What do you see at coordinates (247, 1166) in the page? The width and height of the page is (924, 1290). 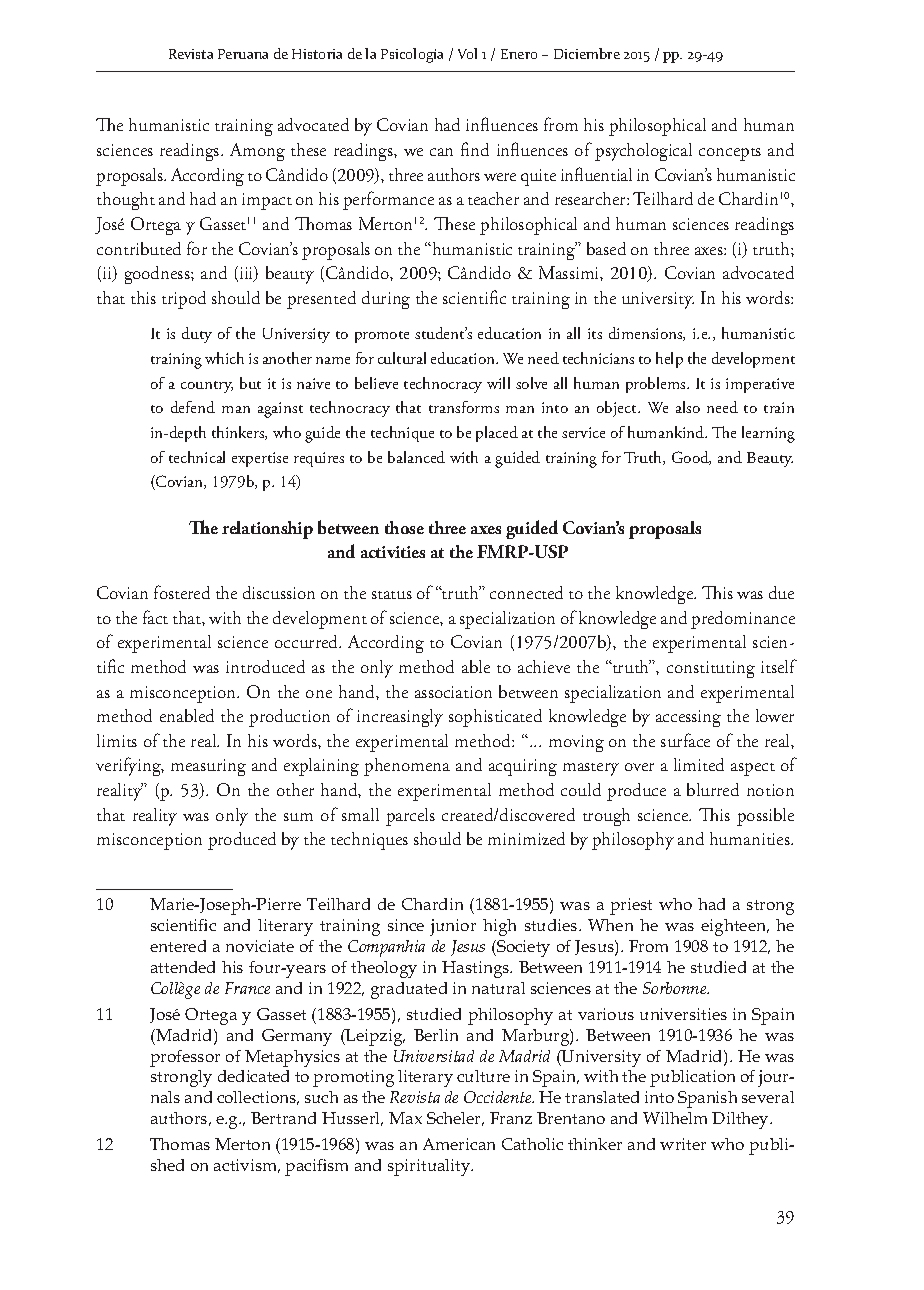 I see `activism` at bounding box center [247, 1166].
